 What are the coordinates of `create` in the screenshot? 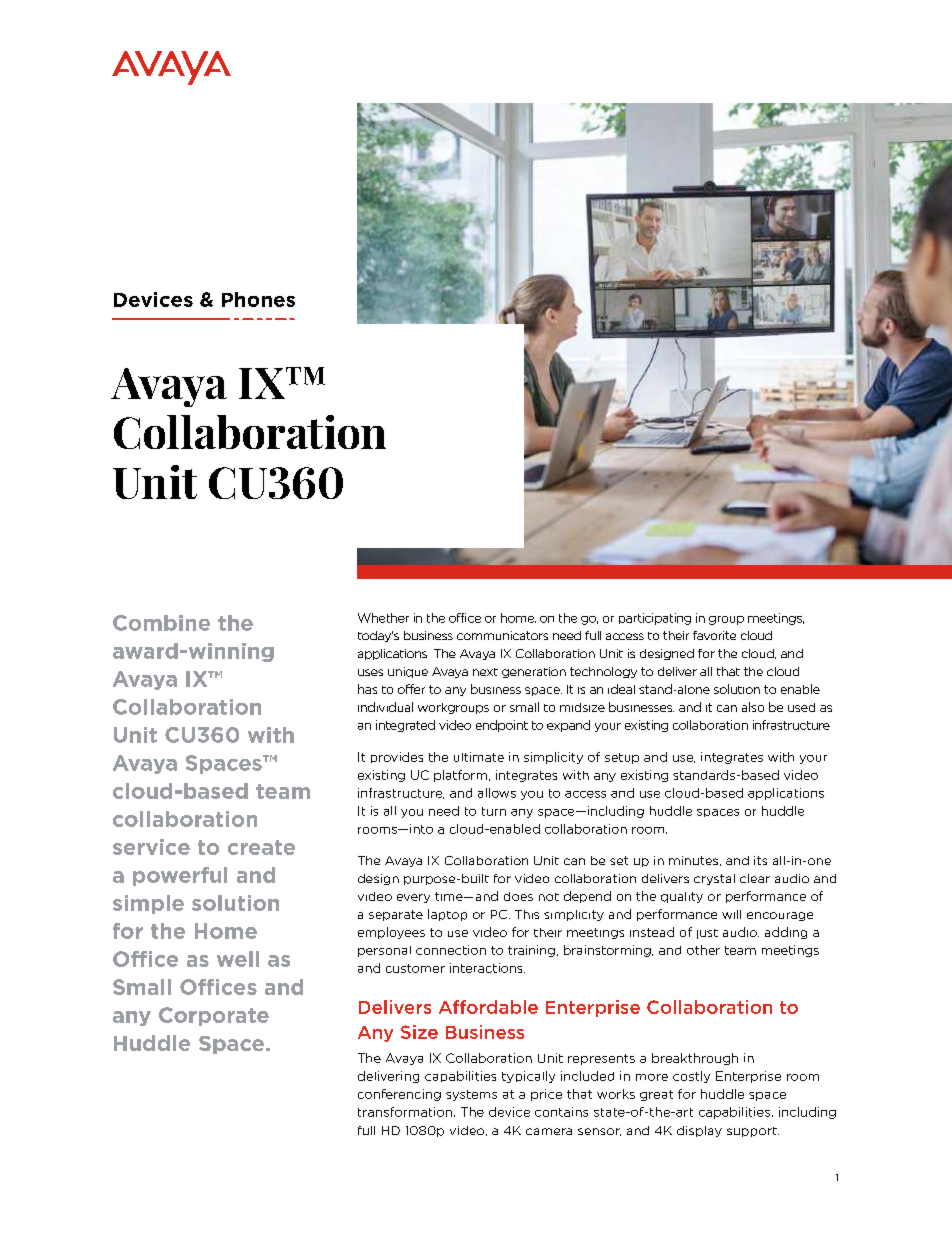 It's located at (261, 847).
